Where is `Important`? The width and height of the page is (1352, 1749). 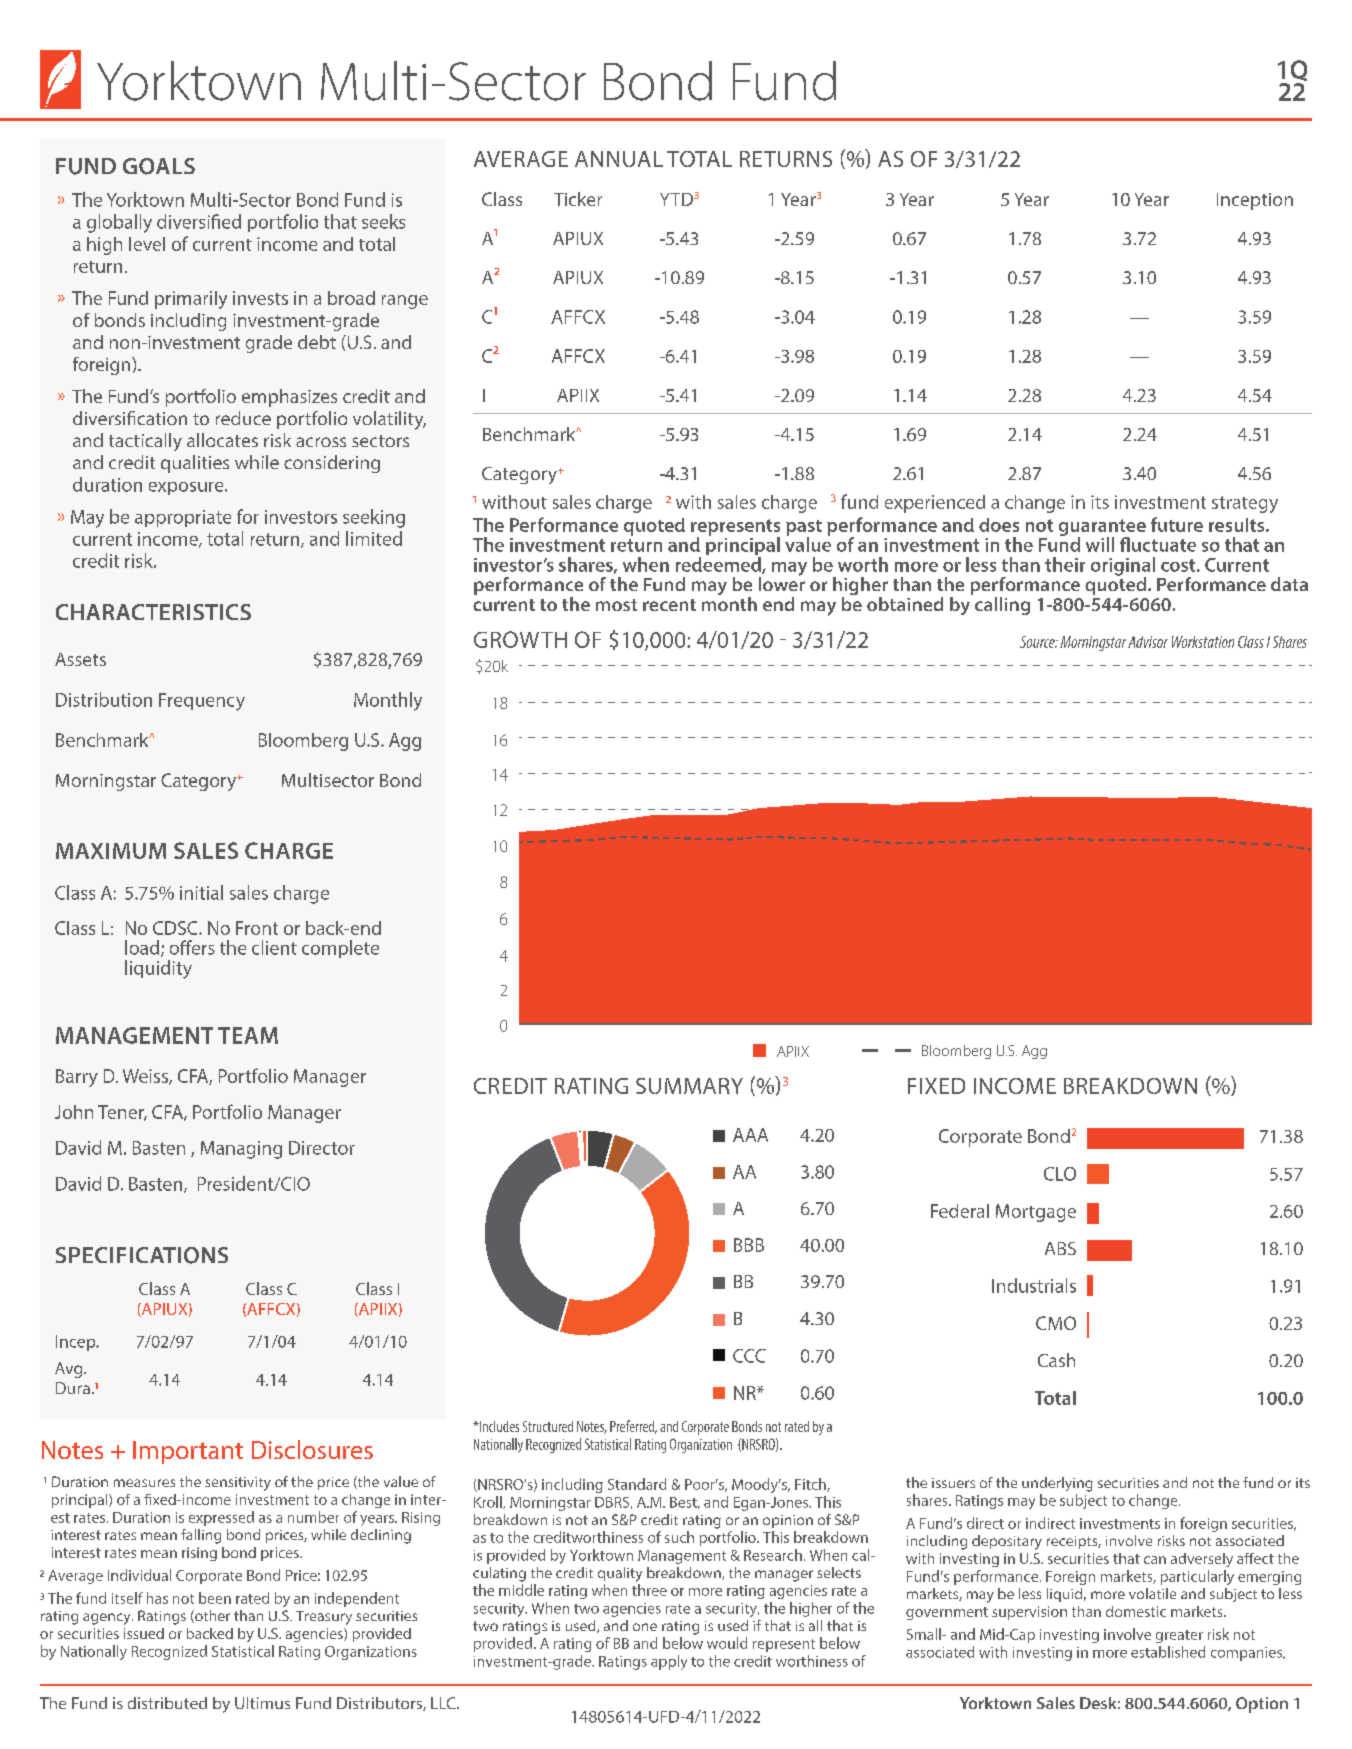 Important is located at coordinates (188, 1452).
